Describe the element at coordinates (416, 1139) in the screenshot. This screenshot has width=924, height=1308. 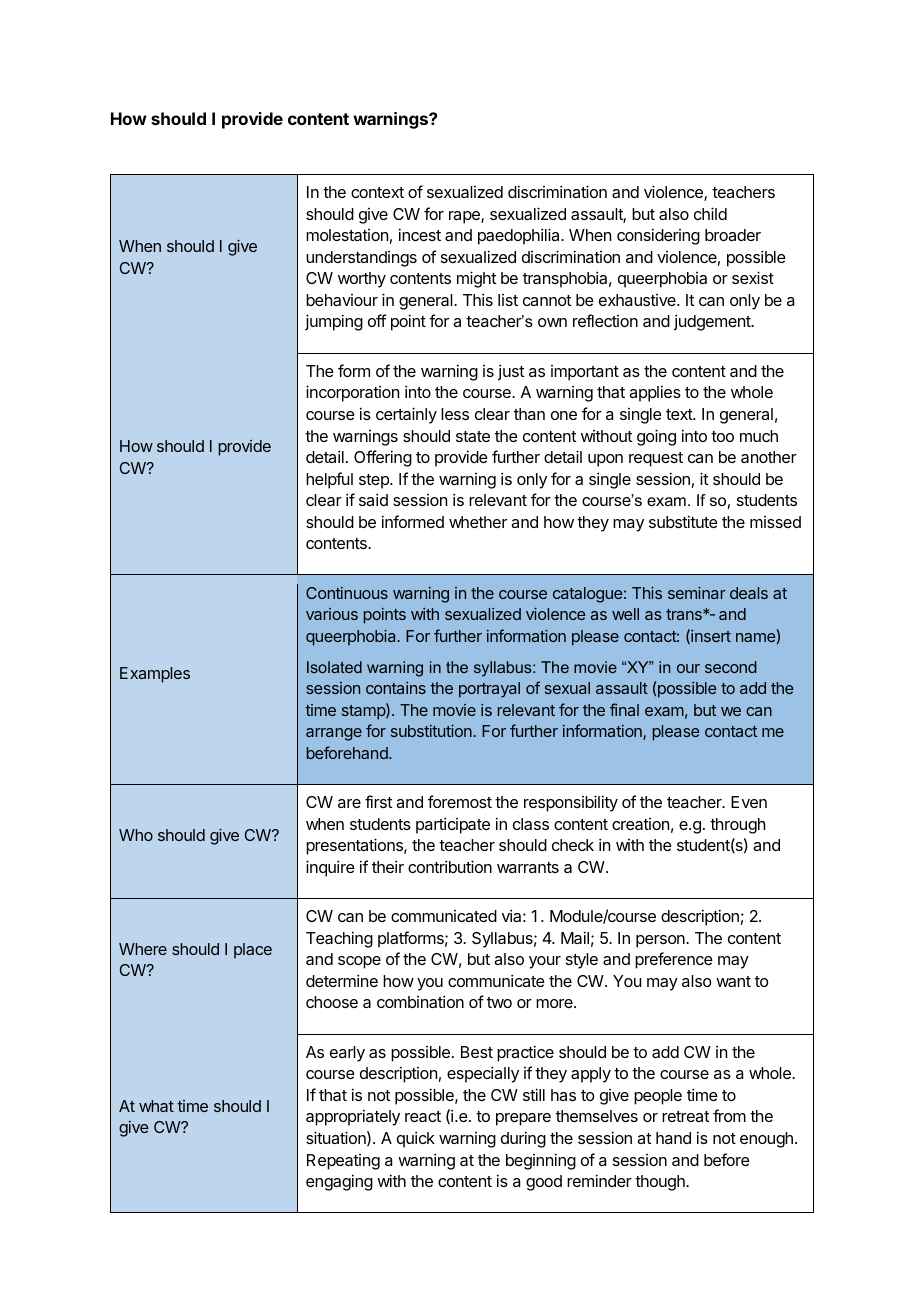
I see `quick` at that location.
